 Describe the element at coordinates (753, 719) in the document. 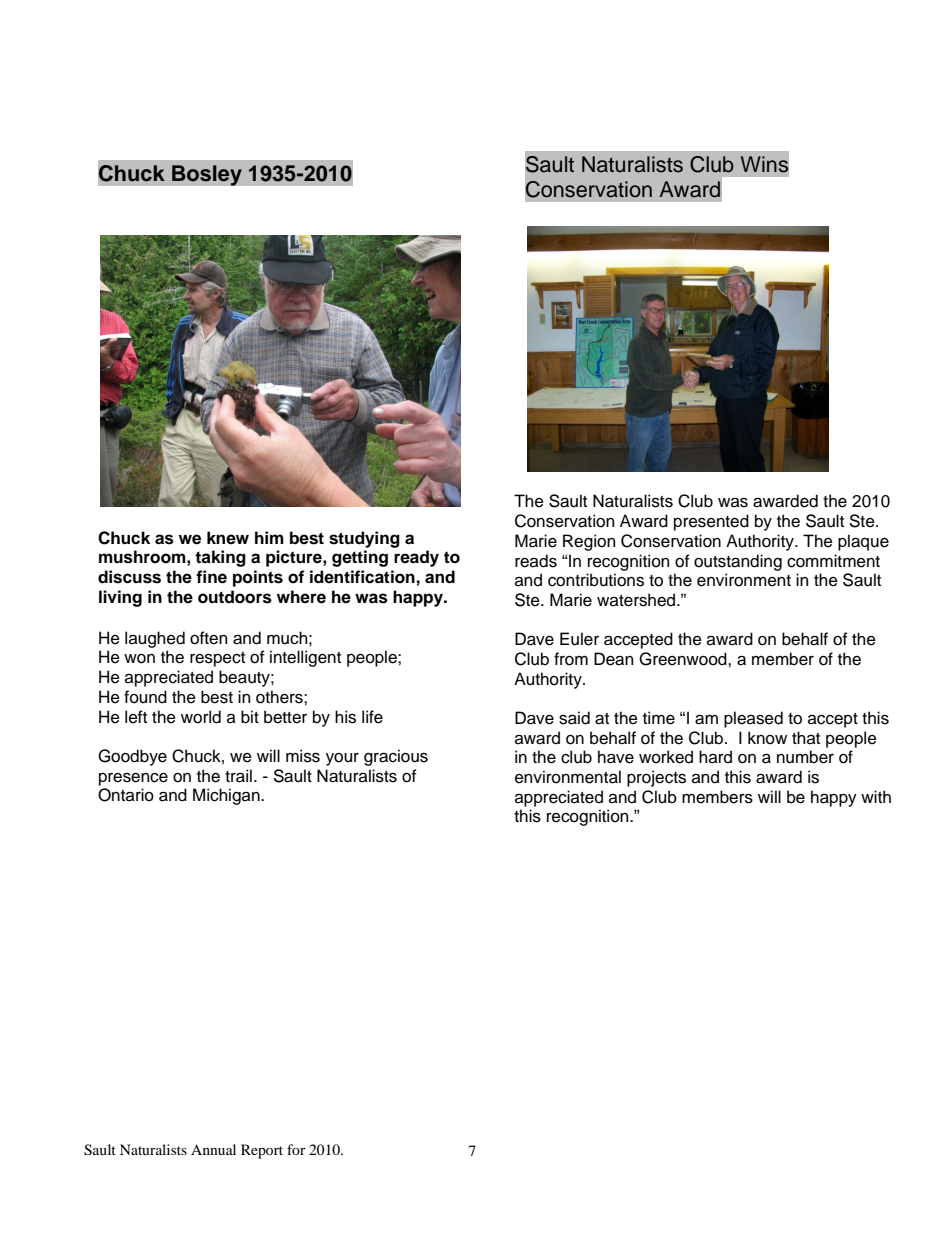

I see `pleased` at that location.
